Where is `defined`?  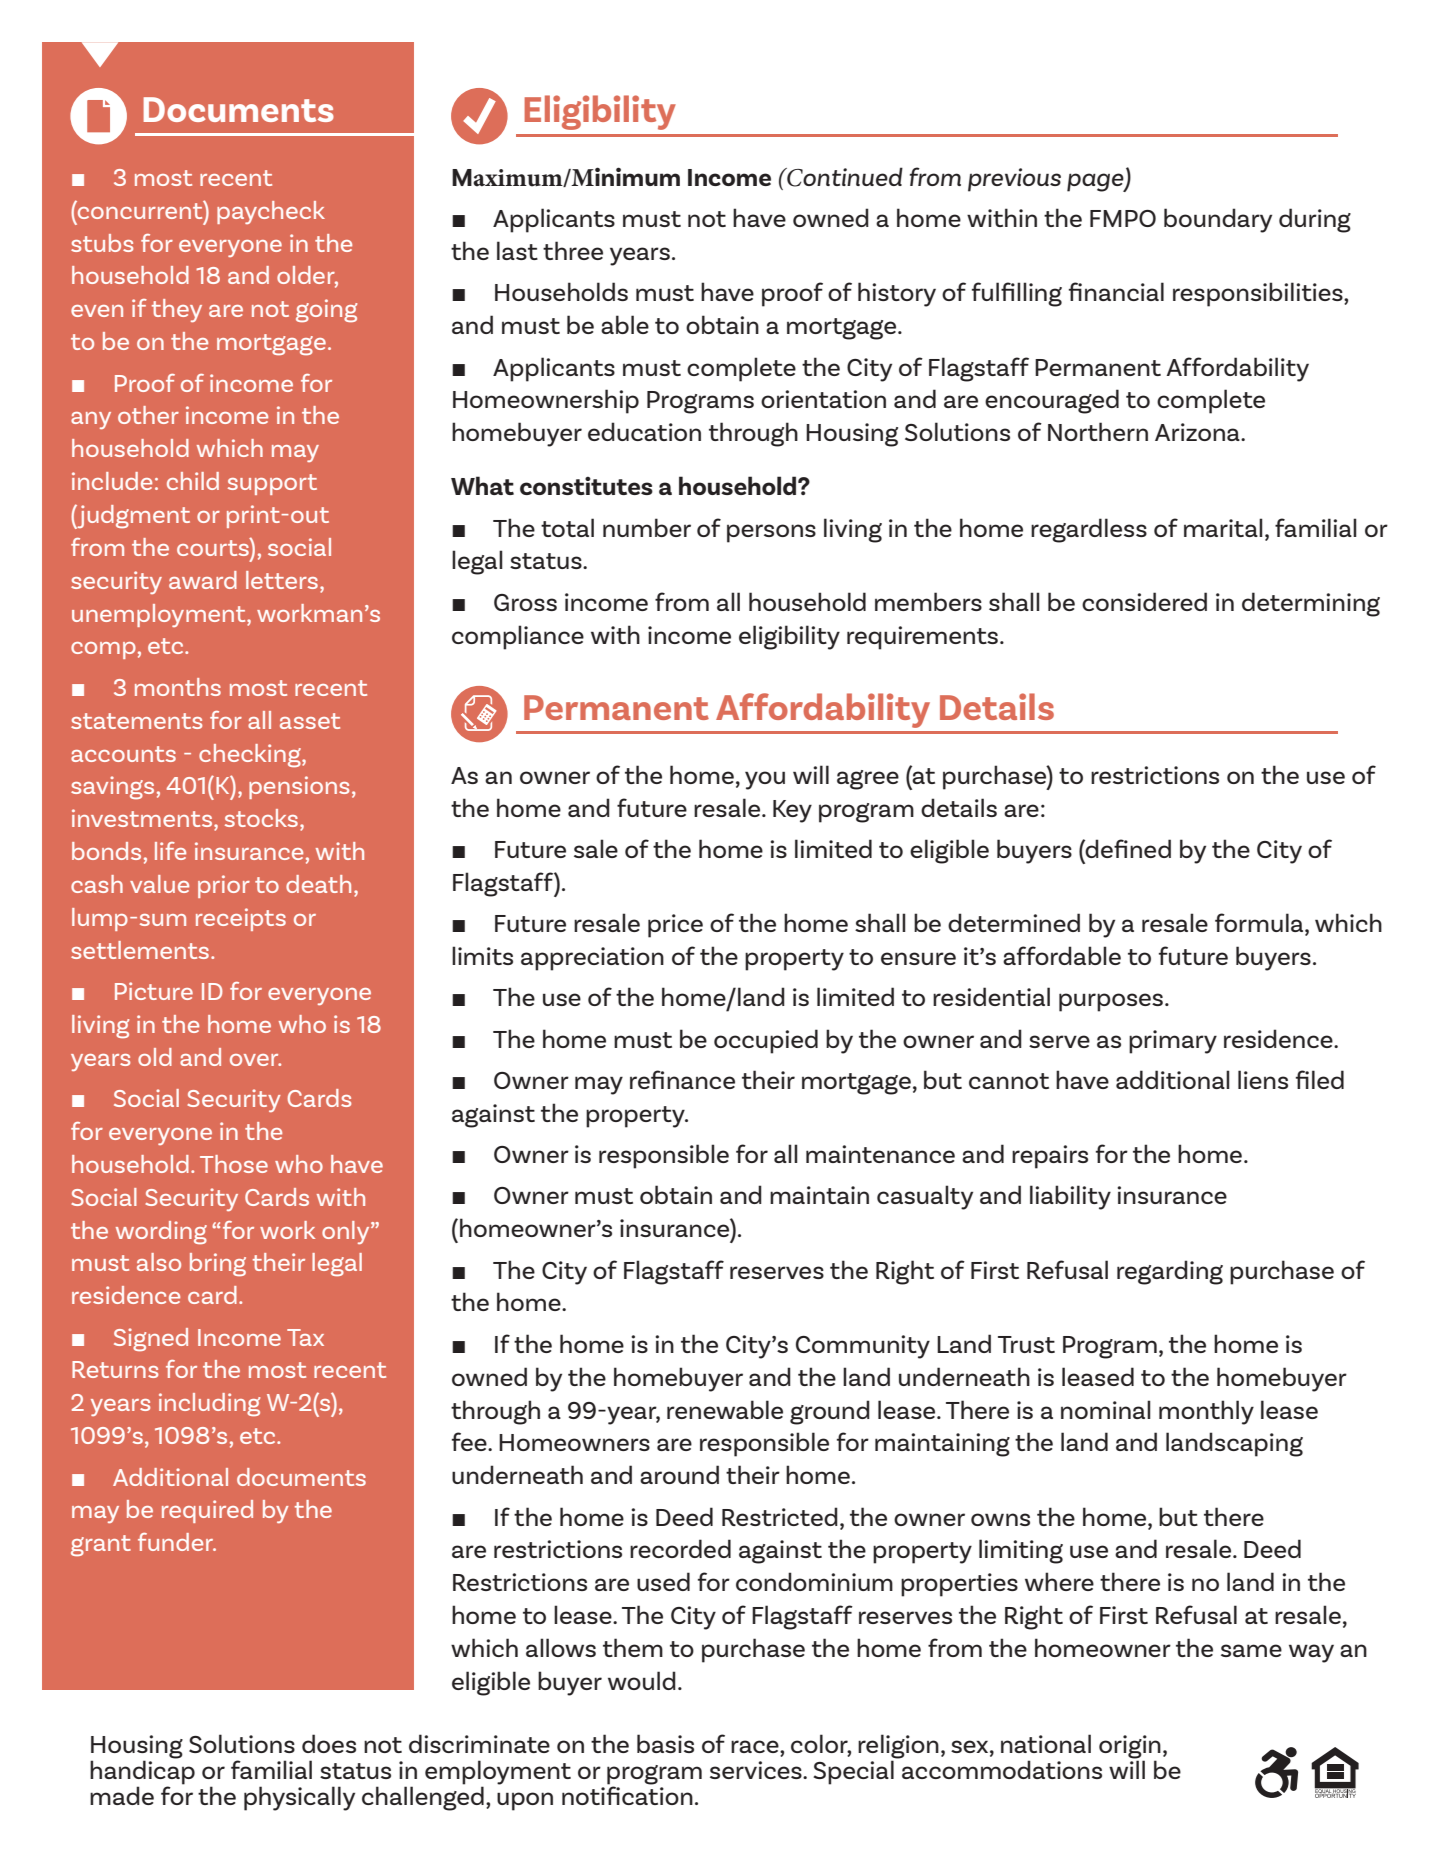
defined is located at coordinates (1127, 848).
